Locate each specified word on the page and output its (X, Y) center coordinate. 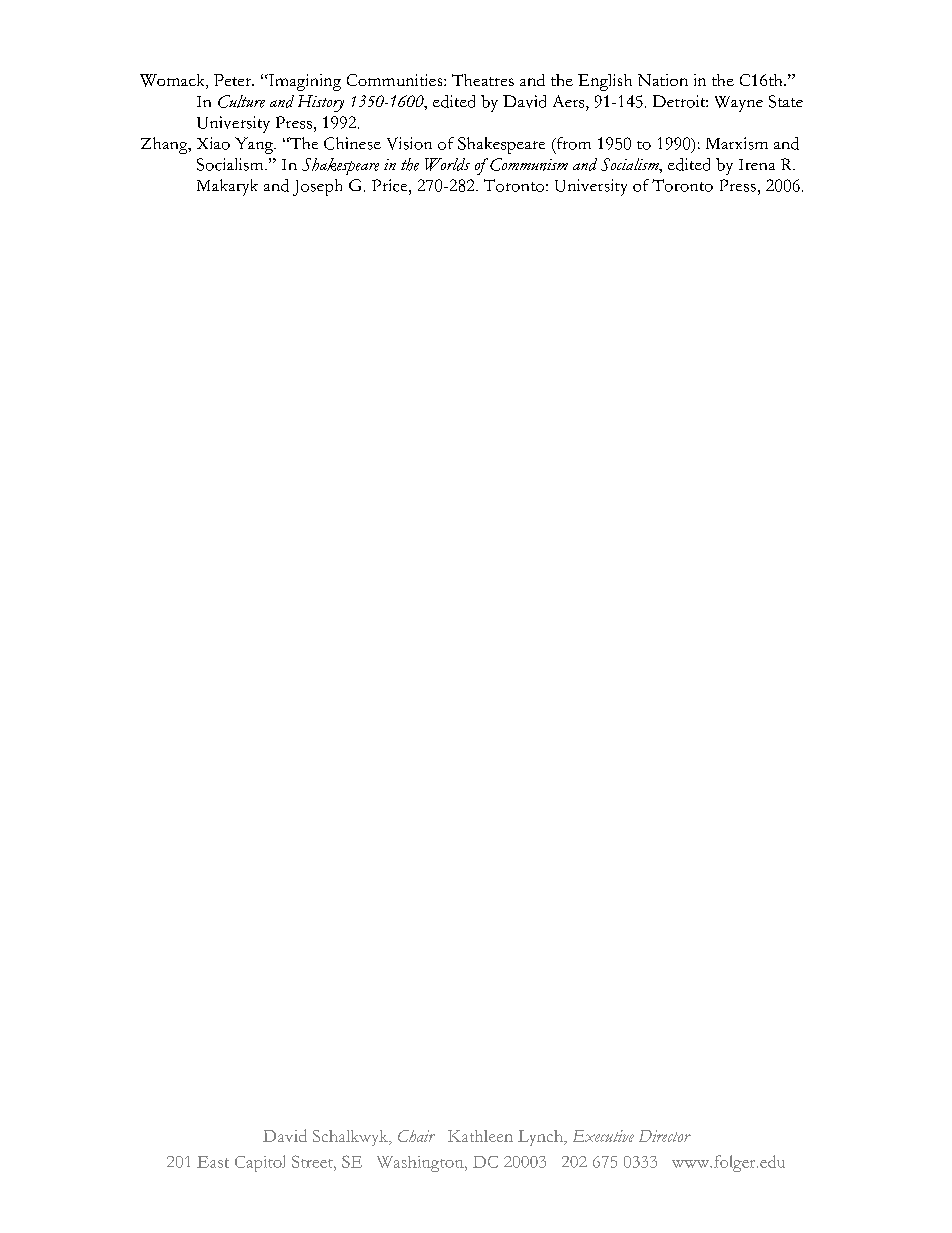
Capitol (260, 1163)
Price (391, 185)
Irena (757, 164)
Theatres (483, 80)
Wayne (739, 104)
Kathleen (480, 1136)
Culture (241, 101)
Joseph (317, 187)
